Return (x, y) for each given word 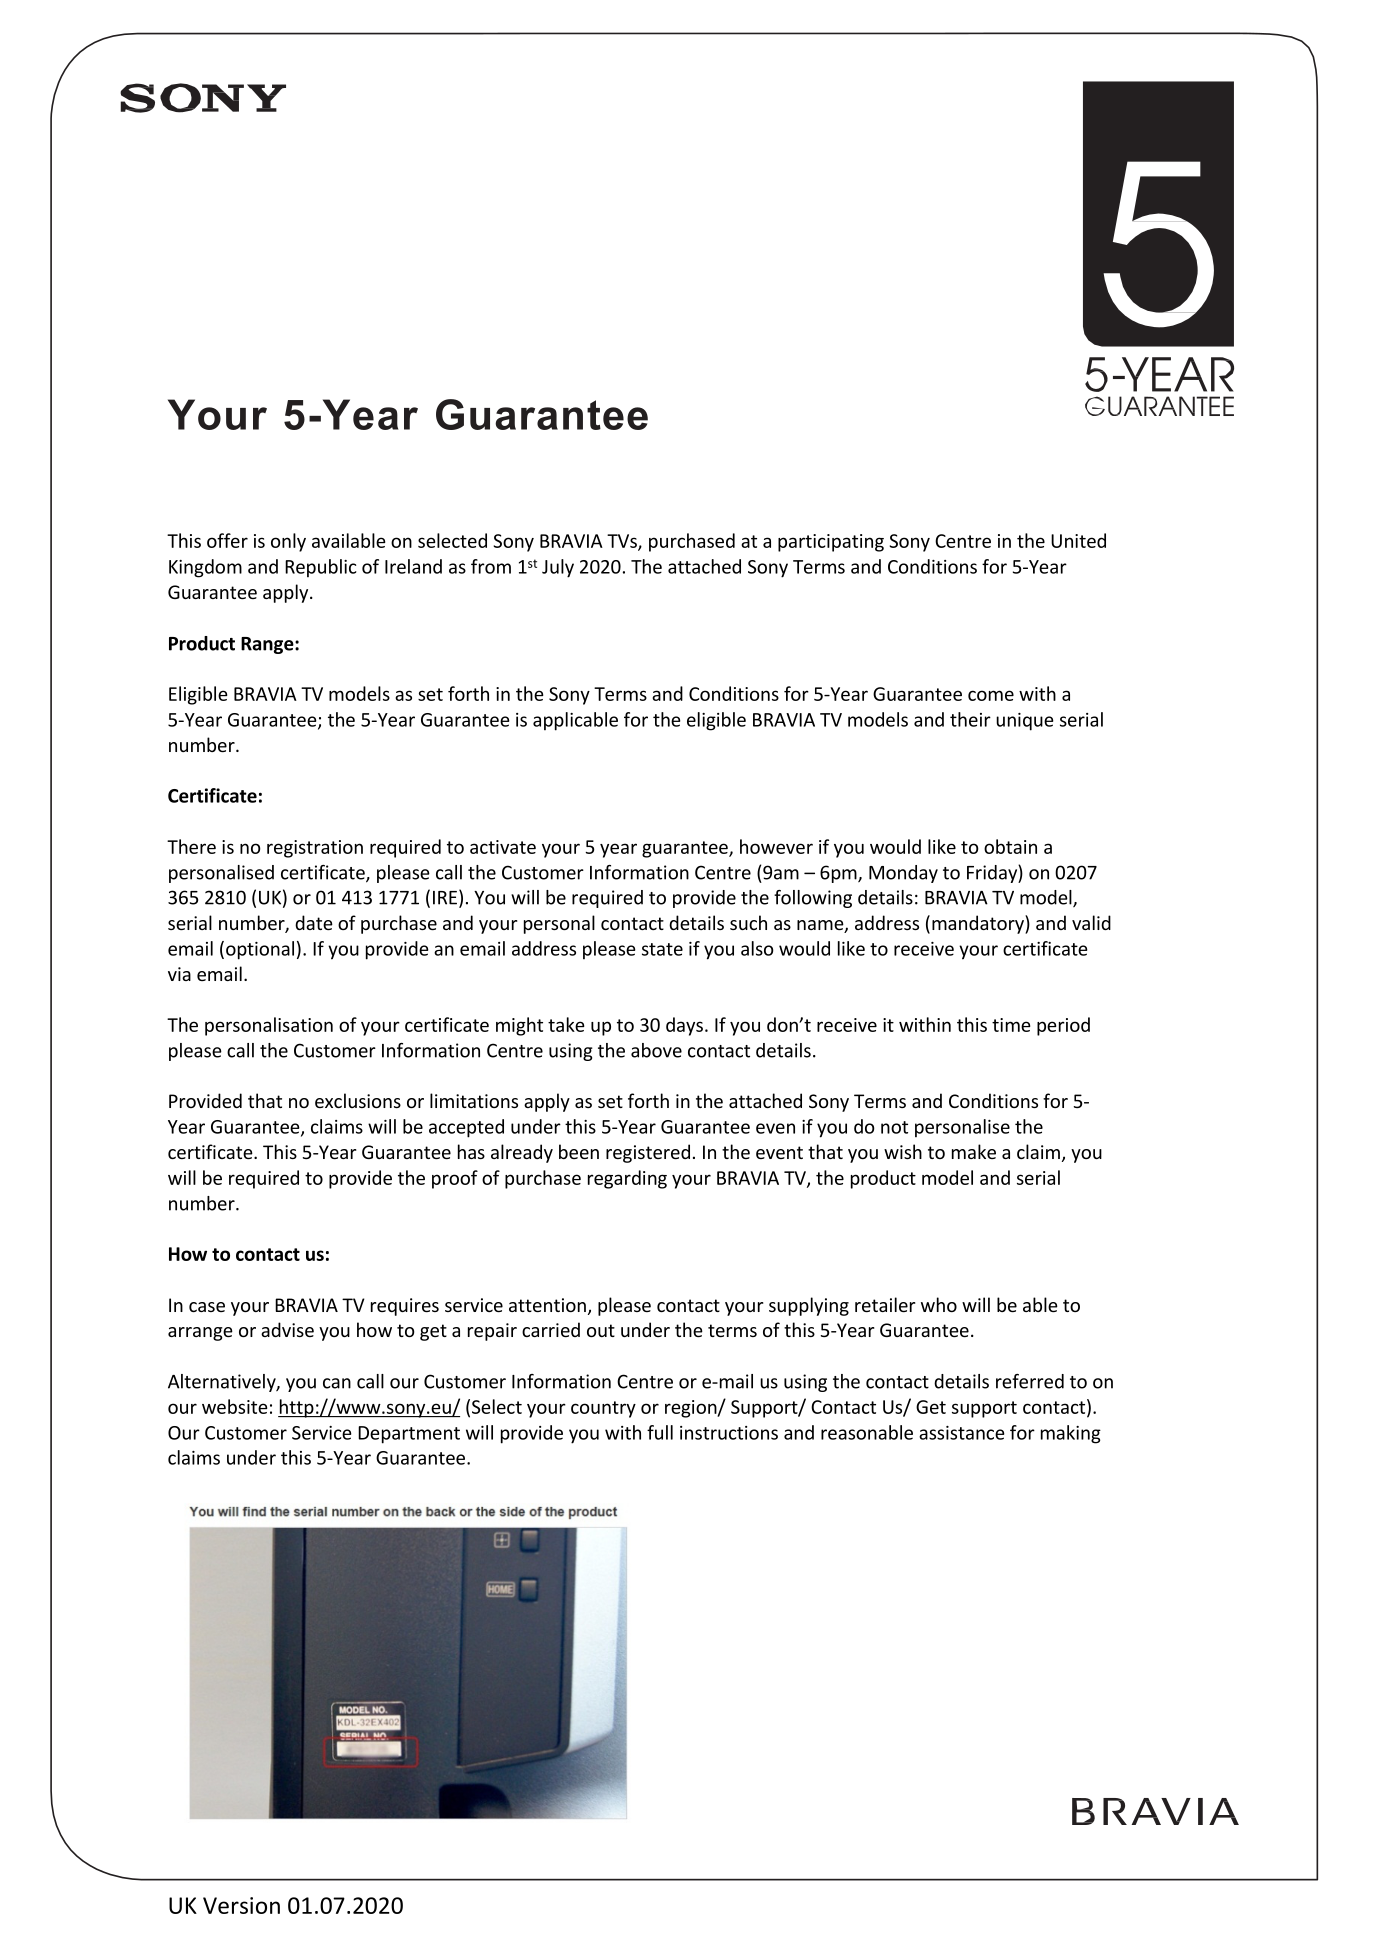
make (974, 1151)
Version (241, 1905)
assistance (962, 1433)
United (1078, 540)
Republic (321, 568)
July (558, 568)
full (660, 1432)
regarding (627, 1179)
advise (287, 1329)
